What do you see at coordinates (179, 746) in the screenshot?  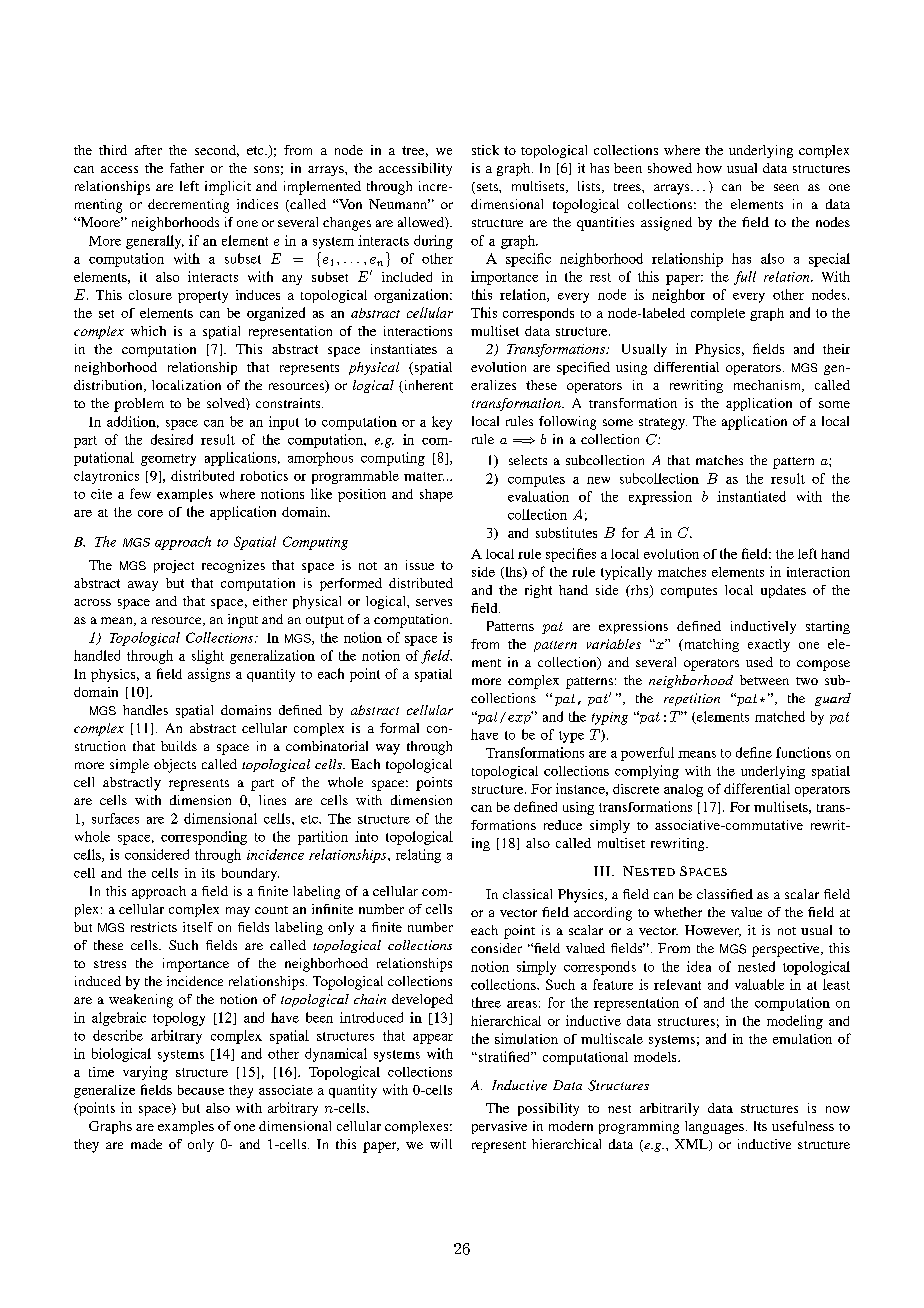 I see `builds` at bounding box center [179, 746].
